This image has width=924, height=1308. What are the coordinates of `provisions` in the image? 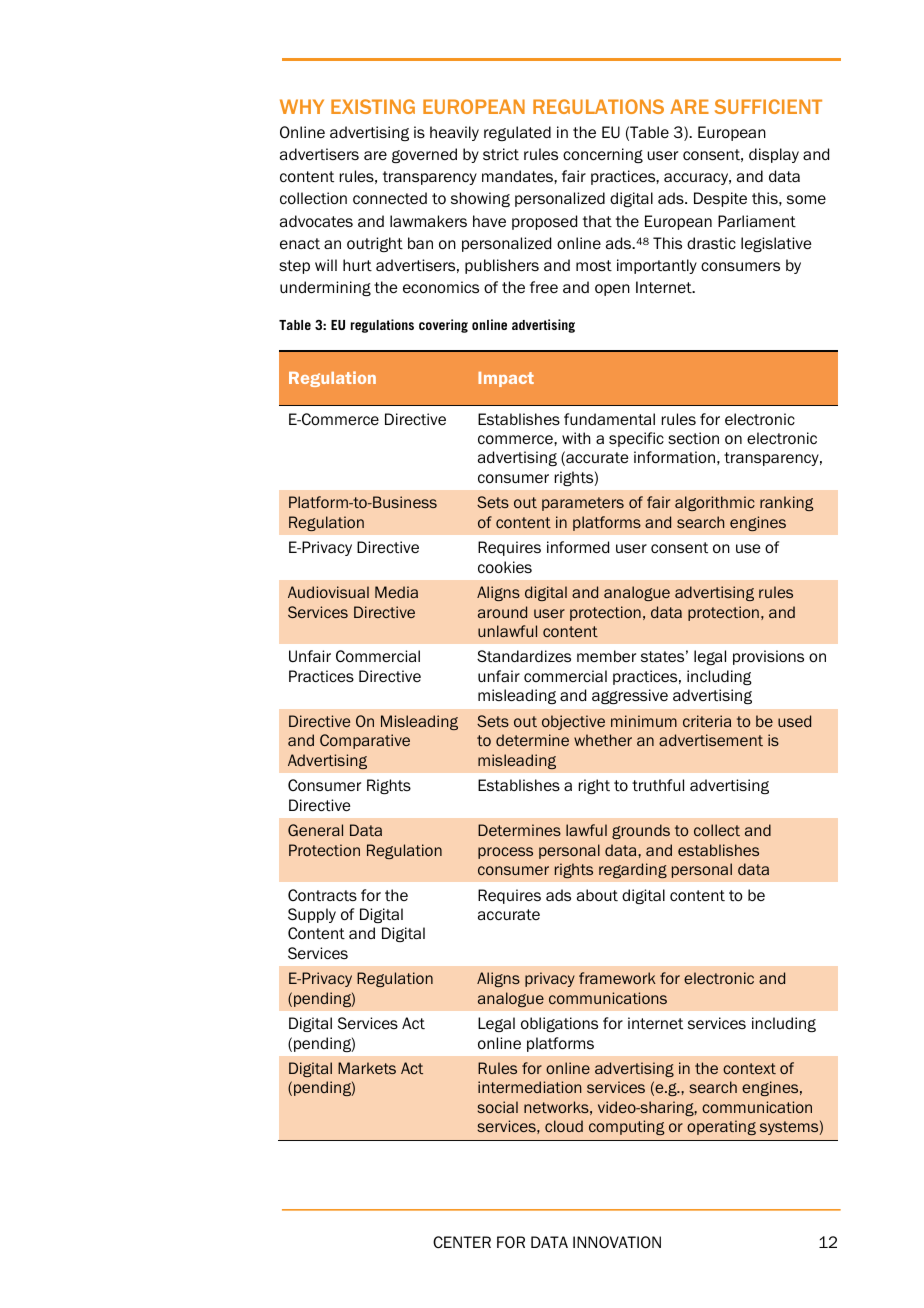 It's located at (768, 657).
